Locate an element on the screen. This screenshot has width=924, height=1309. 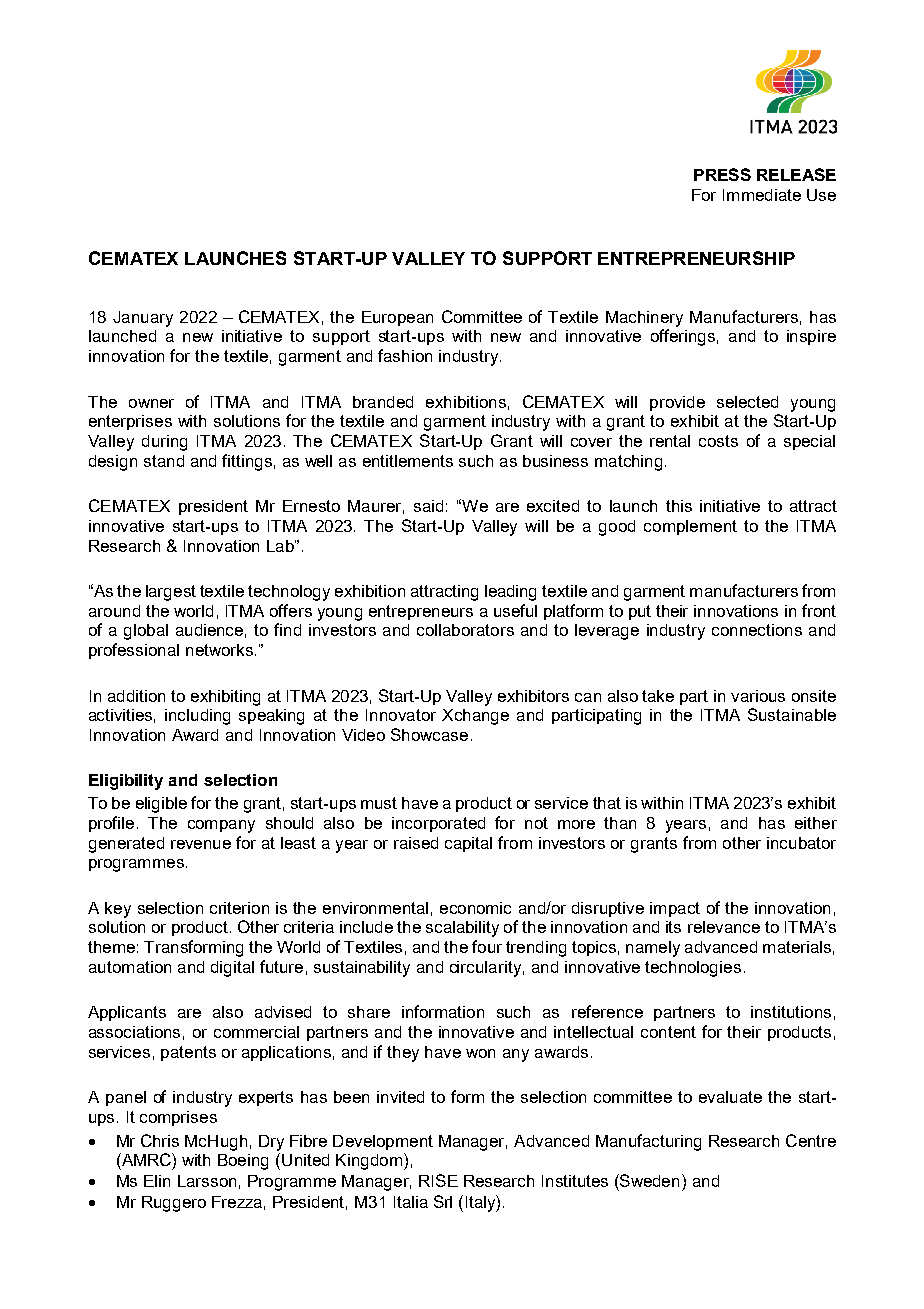
various is located at coordinates (758, 696).
